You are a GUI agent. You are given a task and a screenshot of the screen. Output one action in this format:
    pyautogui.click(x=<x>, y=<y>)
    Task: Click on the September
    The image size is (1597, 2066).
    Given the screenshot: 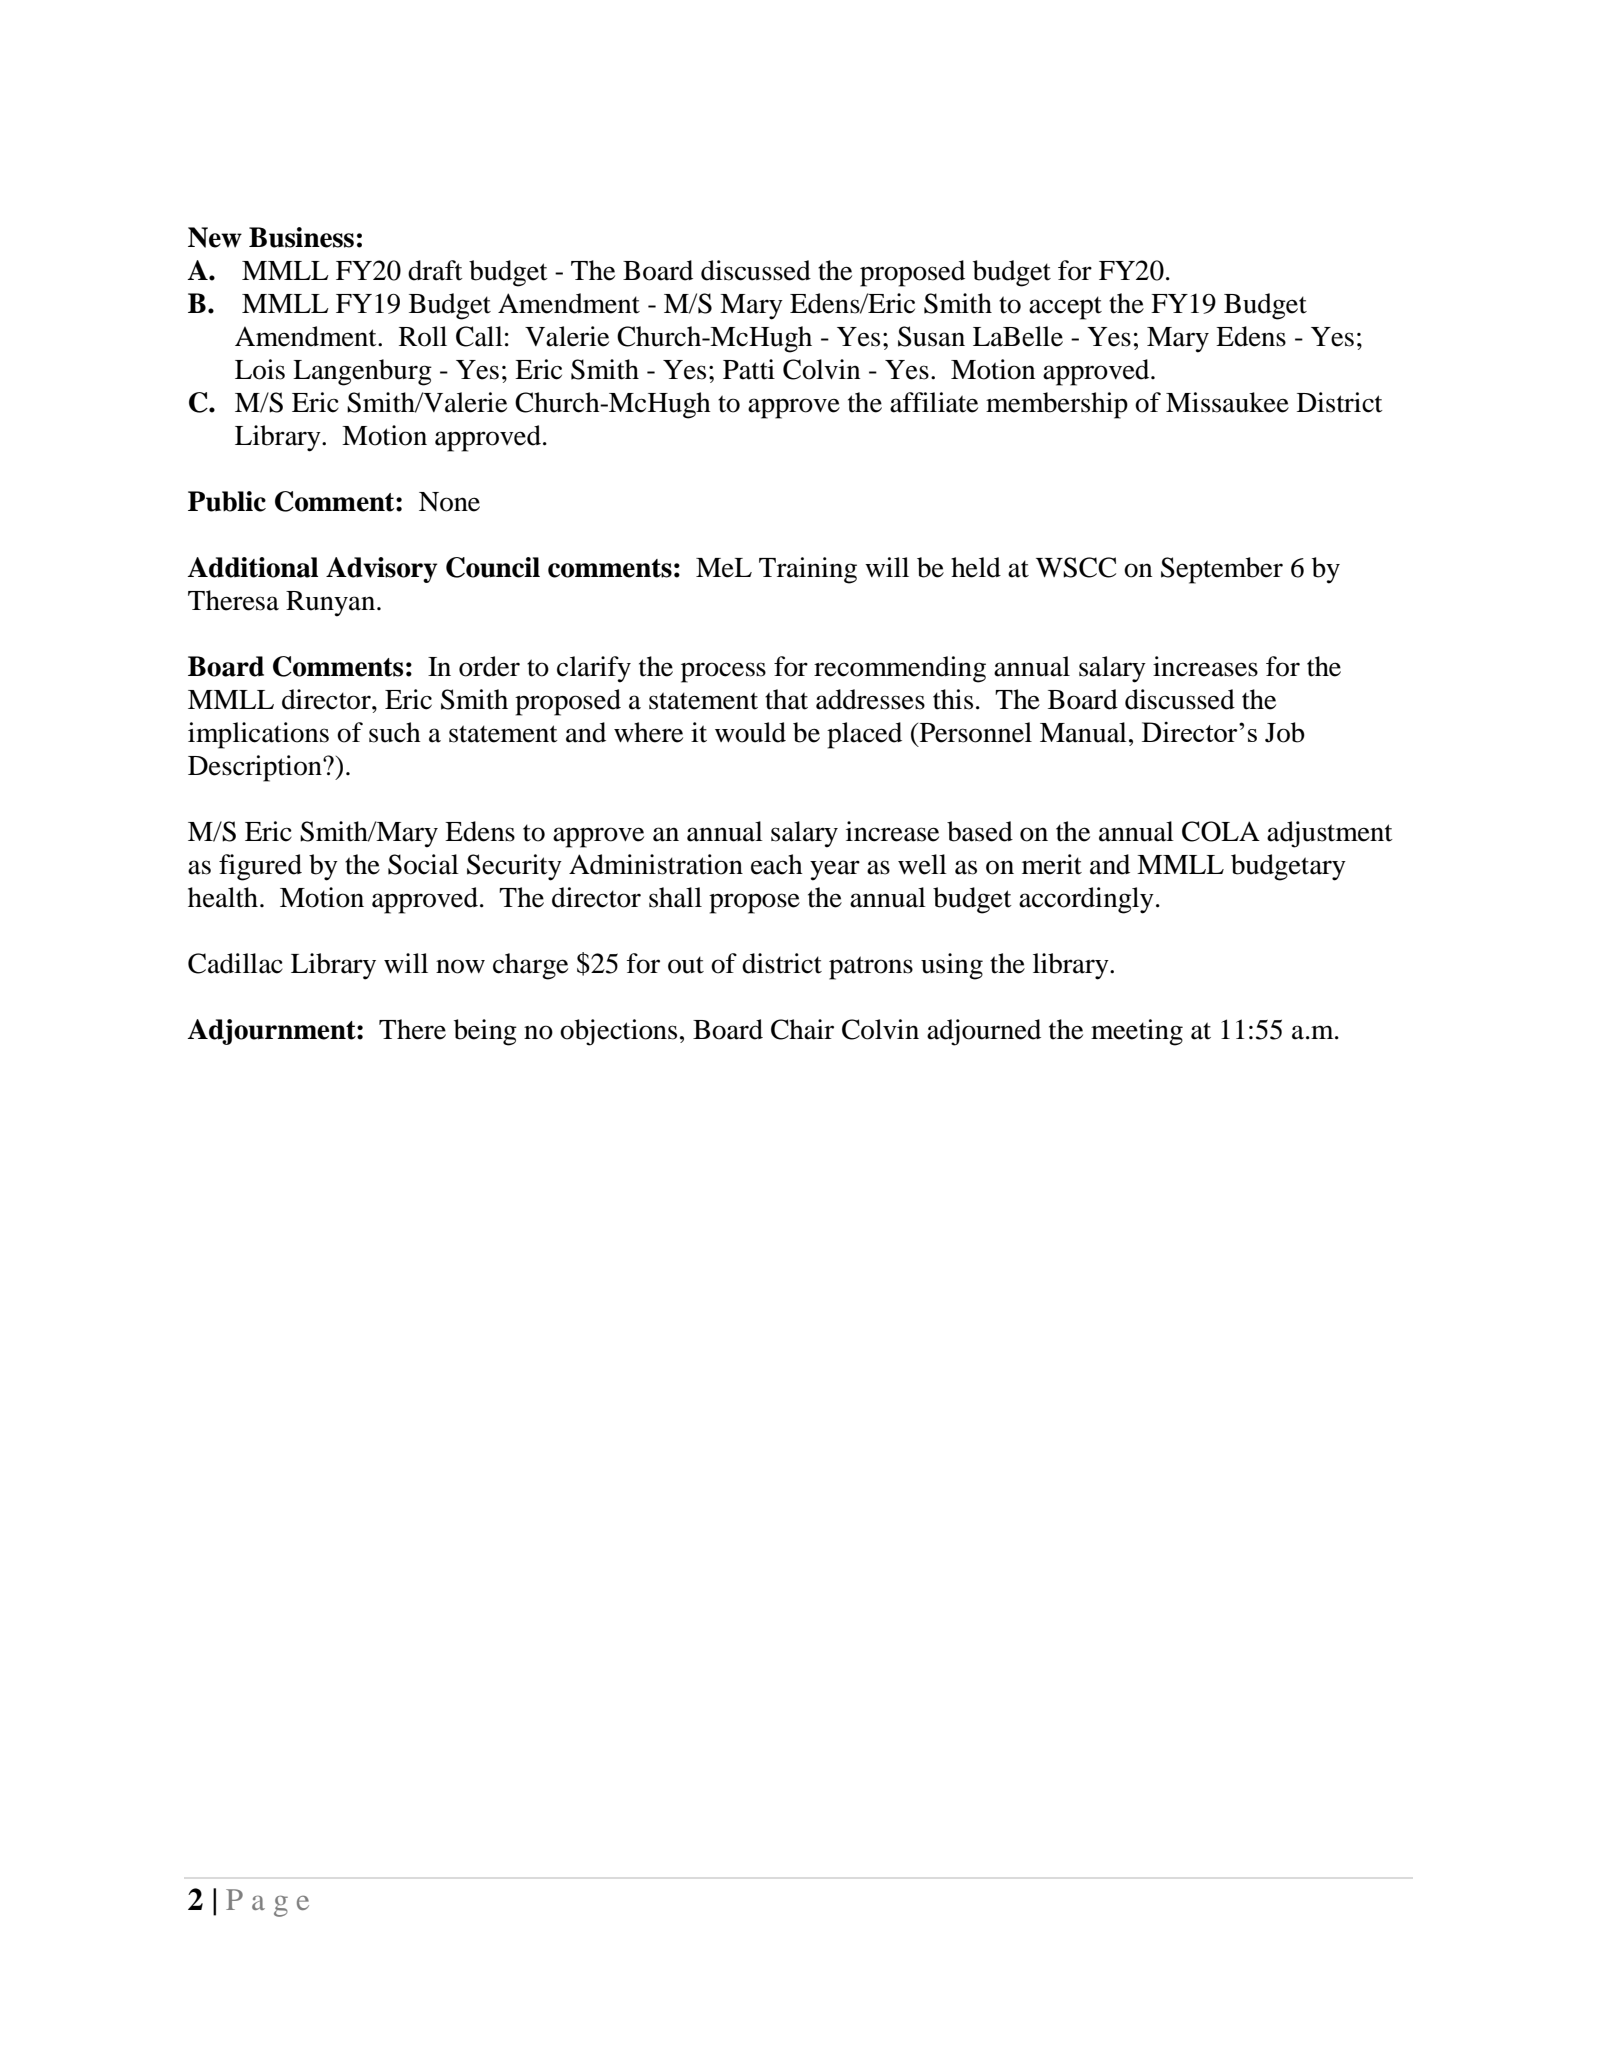 What is the action you would take?
    pyautogui.click(x=1222, y=570)
